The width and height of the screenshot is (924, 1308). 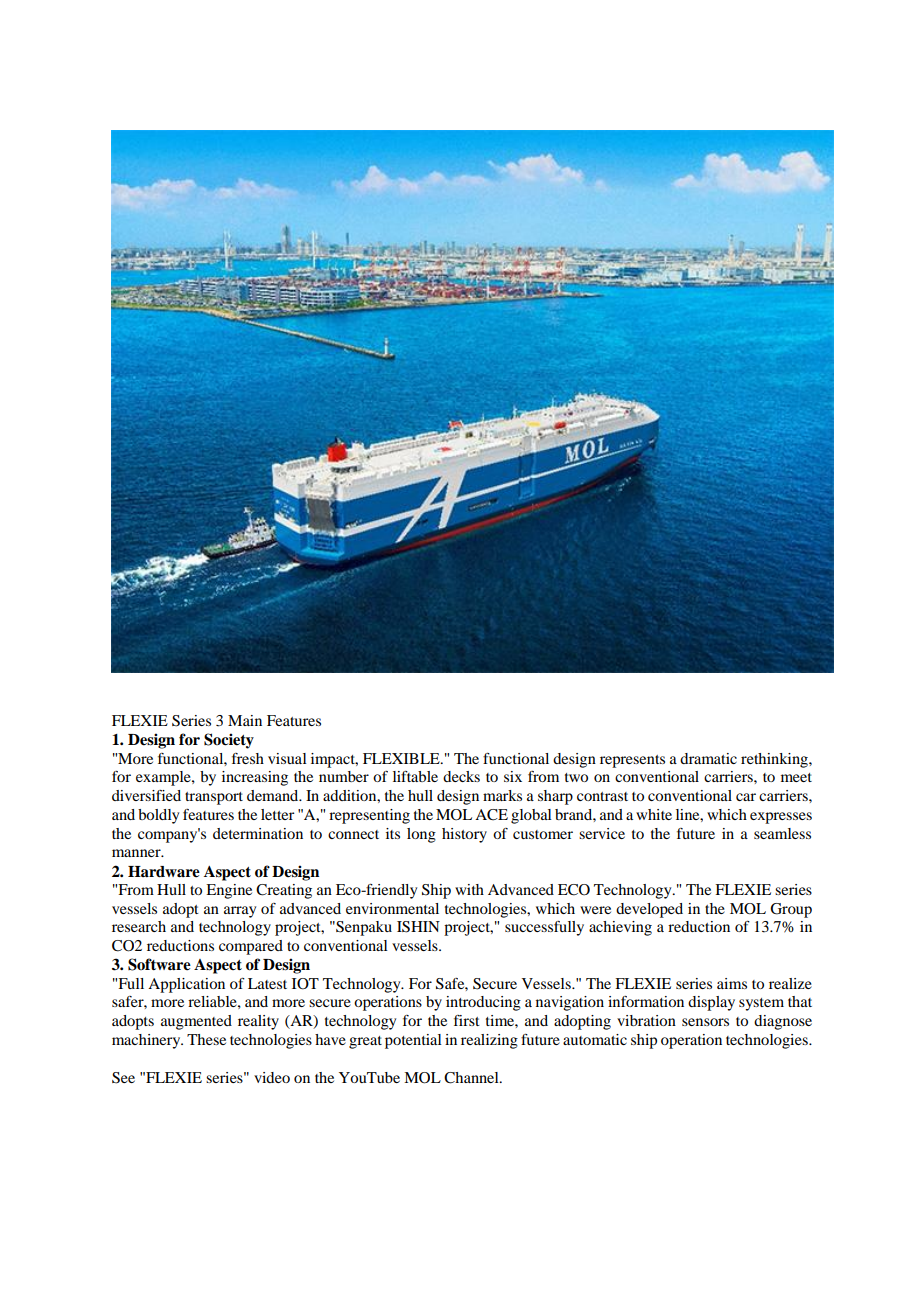 What do you see at coordinates (229, 741) in the screenshot?
I see `Society` at bounding box center [229, 741].
